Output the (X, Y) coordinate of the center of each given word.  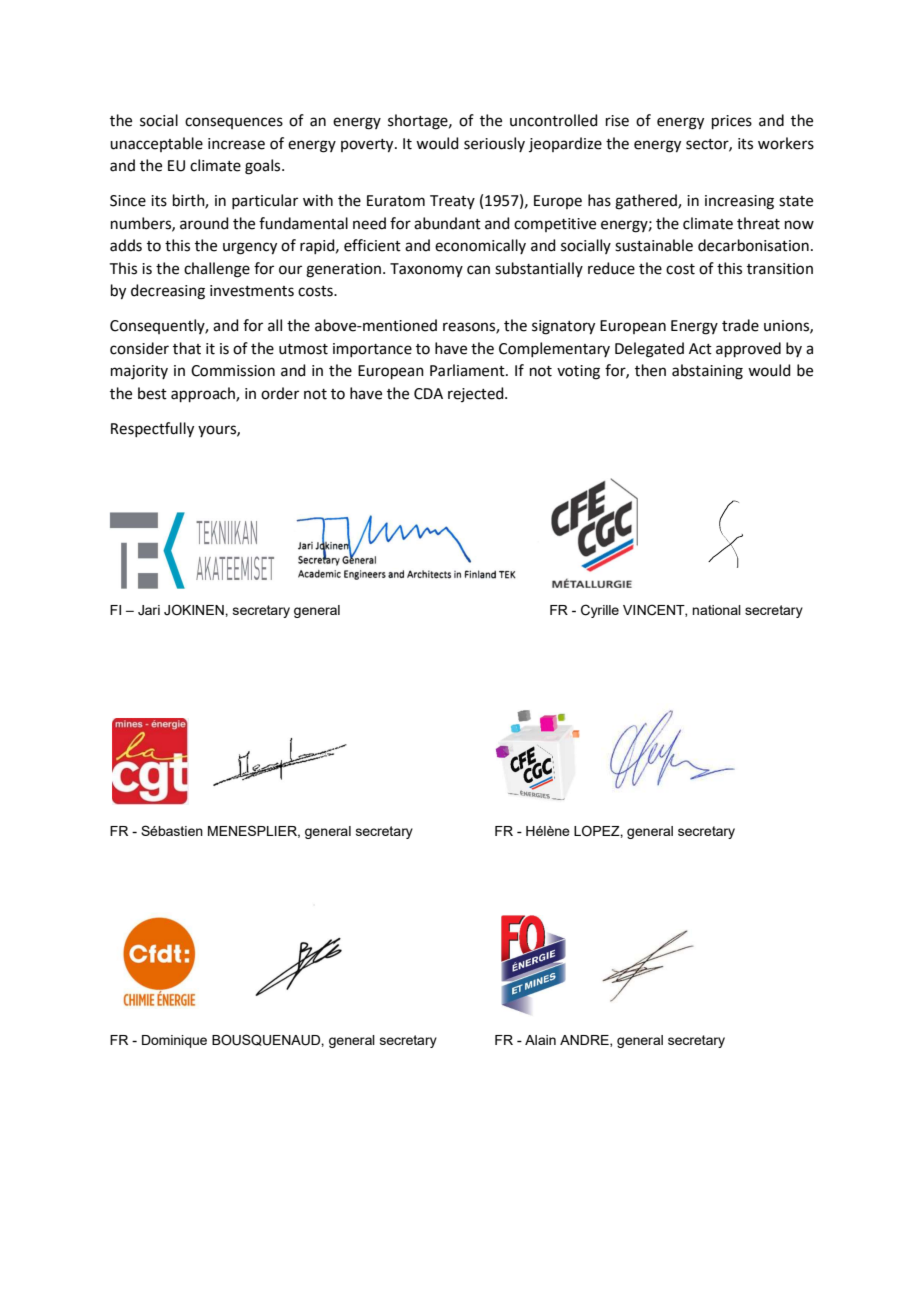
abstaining (707, 372)
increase (236, 144)
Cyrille (600, 611)
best (152, 393)
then (650, 370)
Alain (540, 1040)
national (716, 610)
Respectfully (152, 430)
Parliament (468, 370)
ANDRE (585, 1041)
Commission (233, 371)
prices (732, 122)
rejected (477, 394)
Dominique (174, 1041)
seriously (494, 144)
